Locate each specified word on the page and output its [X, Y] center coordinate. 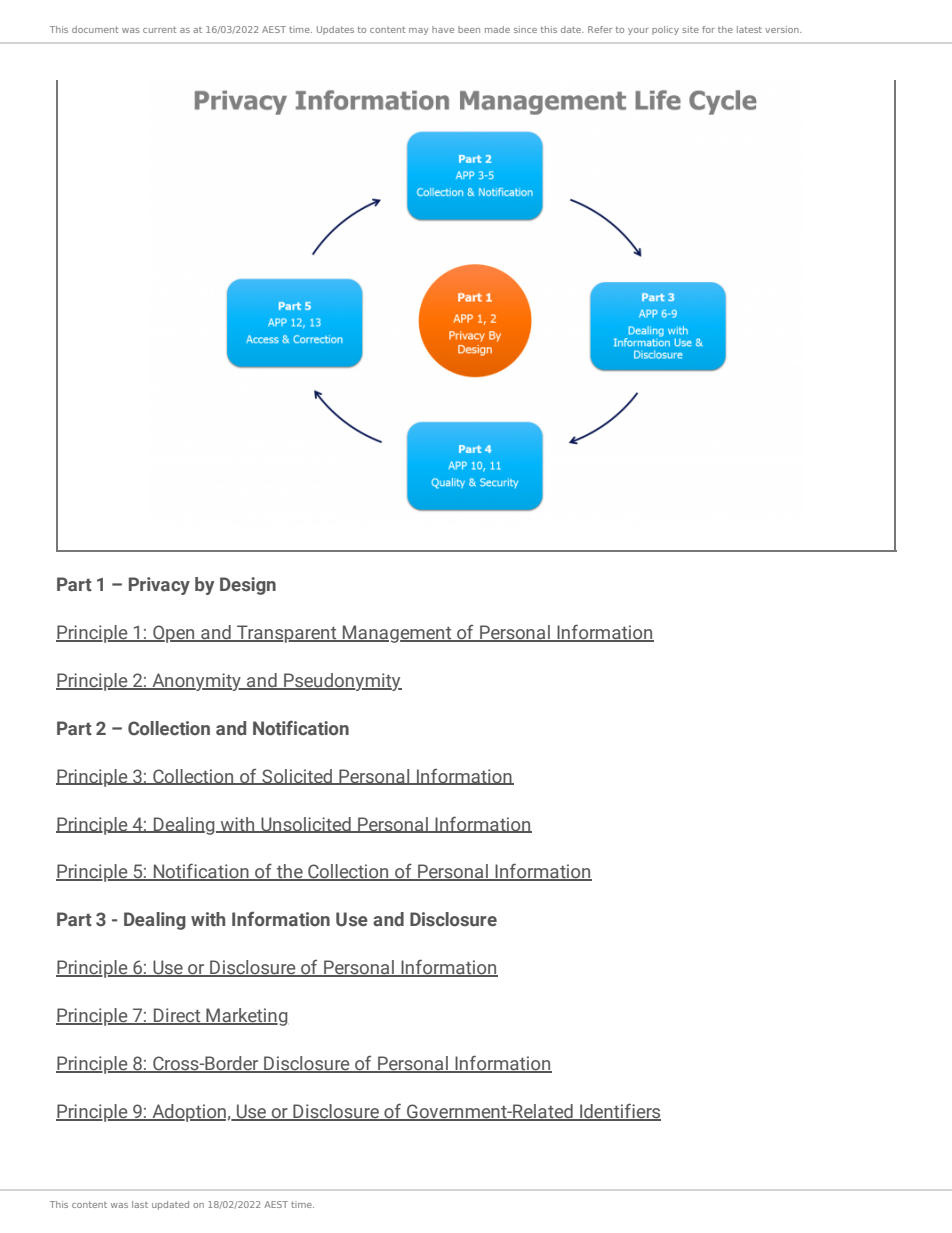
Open [174, 634]
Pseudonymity [342, 682]
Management [397, 634]
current [159, 30]
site [690, 29]
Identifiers [619, 1111]
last [140, 1204]
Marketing [246, 1017]
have [443, 29]
